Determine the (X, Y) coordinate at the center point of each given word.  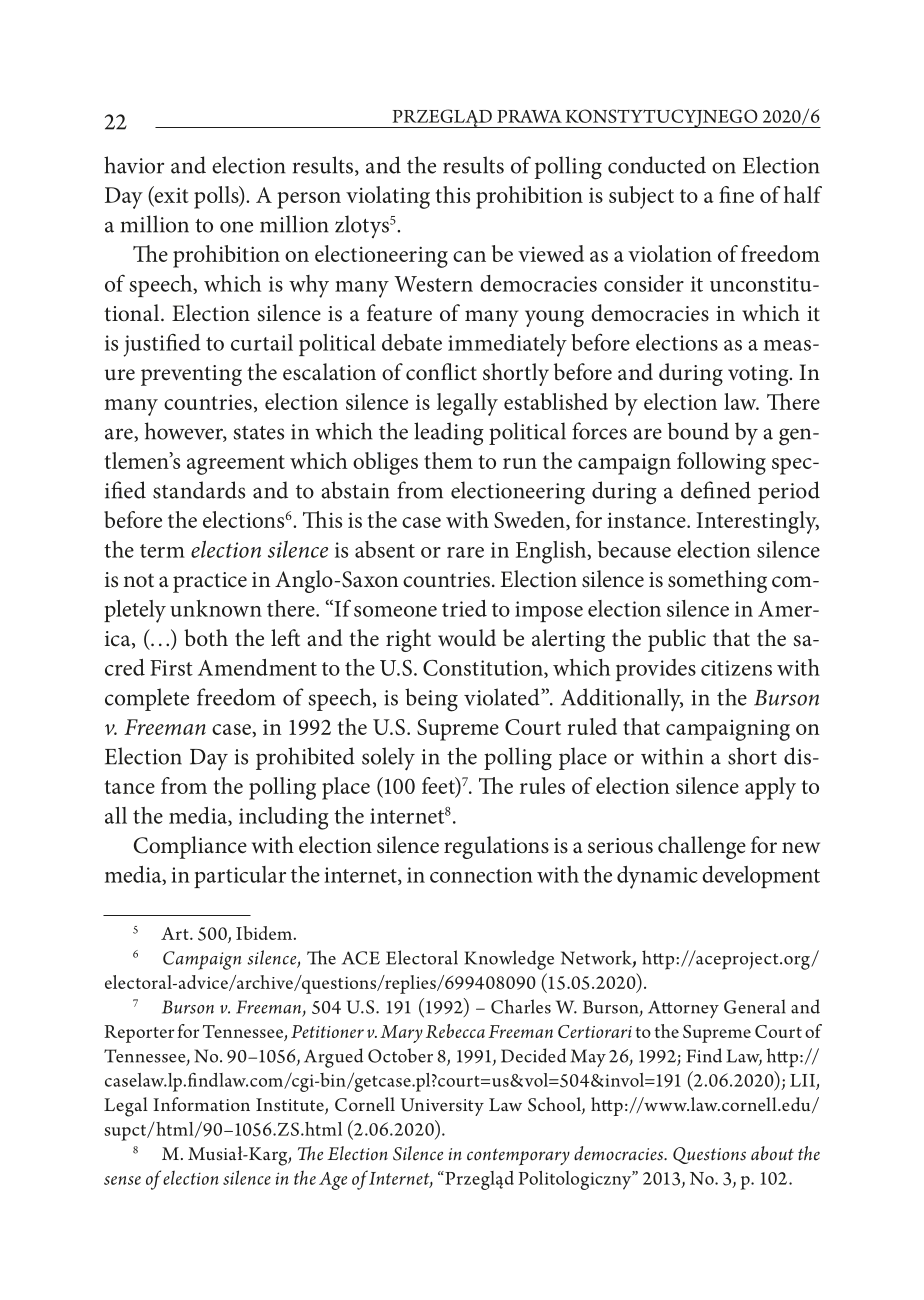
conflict (441, 372)
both (206, 638)
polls (217, 197)
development (761, 877)
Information (201, 1104)
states (258, 433)
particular (240, 877)
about (772, 1153)
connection (481, 875)
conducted (657, 165)
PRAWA (529, 116)
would (467, 638)
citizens (736, 668)
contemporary (518, 1157)
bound (698, 431)
